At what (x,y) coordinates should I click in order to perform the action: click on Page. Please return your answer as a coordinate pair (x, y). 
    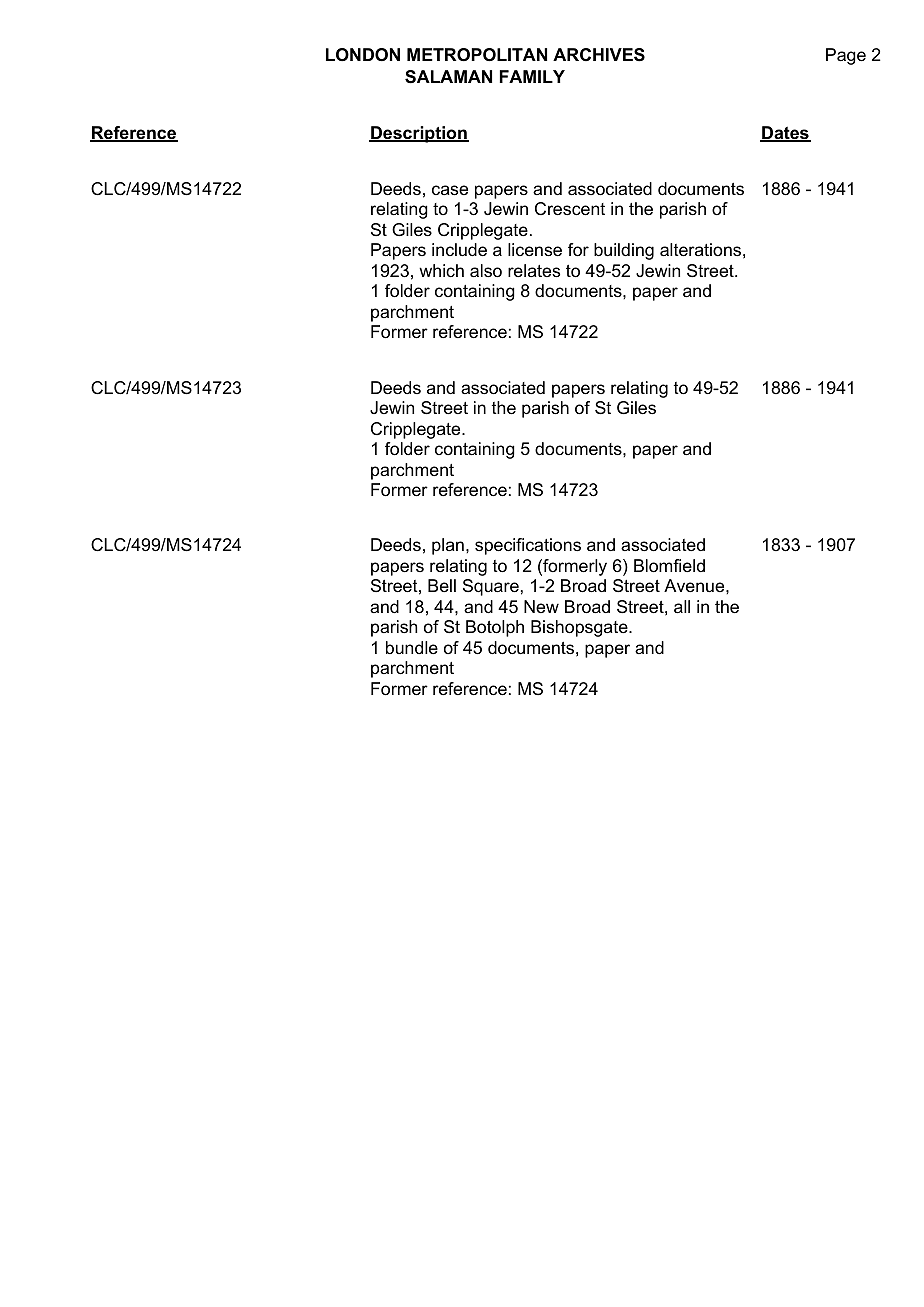
    Looking at the image, I should click on (846, 56).
